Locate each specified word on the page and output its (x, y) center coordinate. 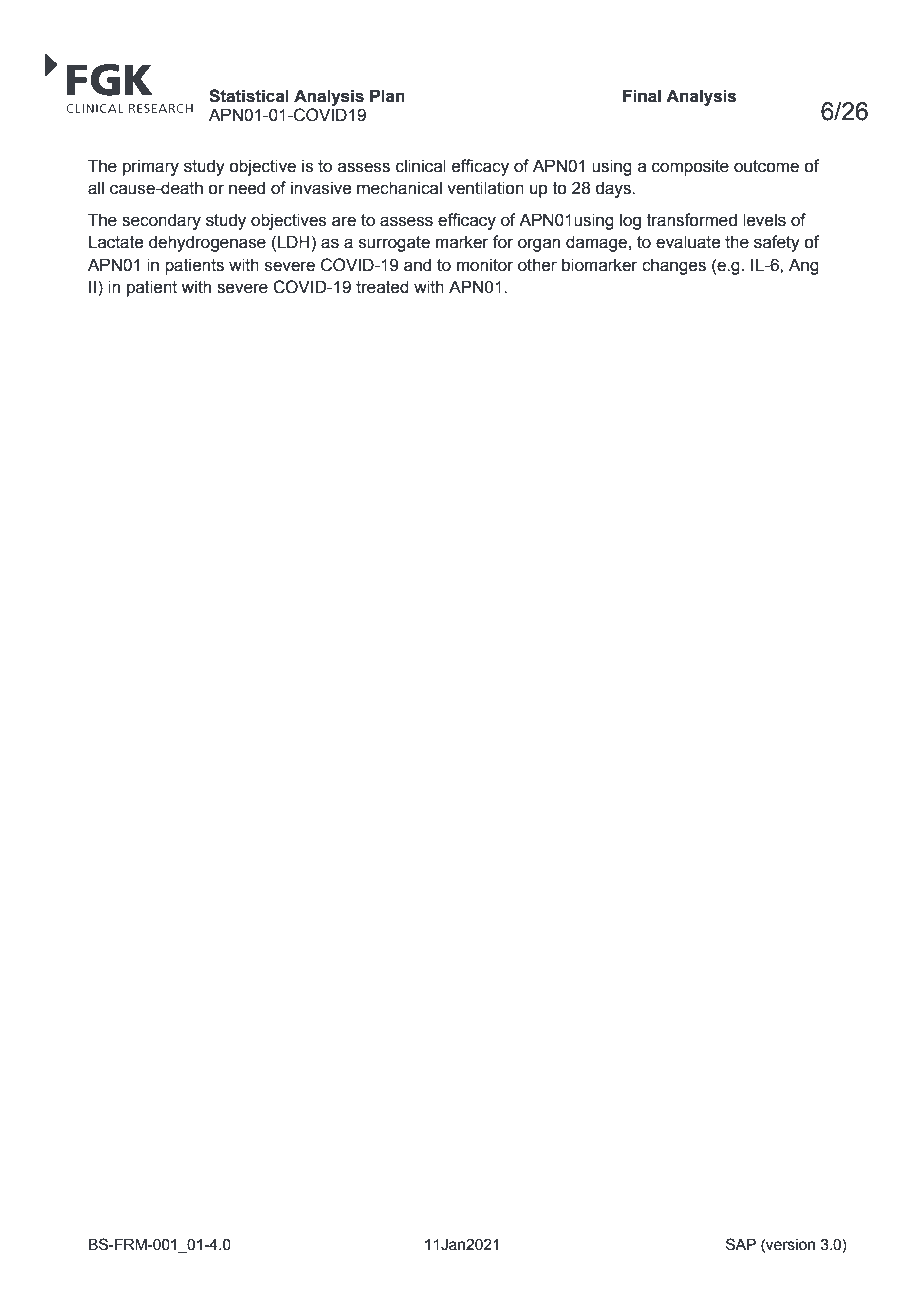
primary (151, 167)
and (417, 265)
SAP (741, 1244)
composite (690, 167)
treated (382, 287)
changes (674, 266)
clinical (421, 166)
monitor (485, 265)
